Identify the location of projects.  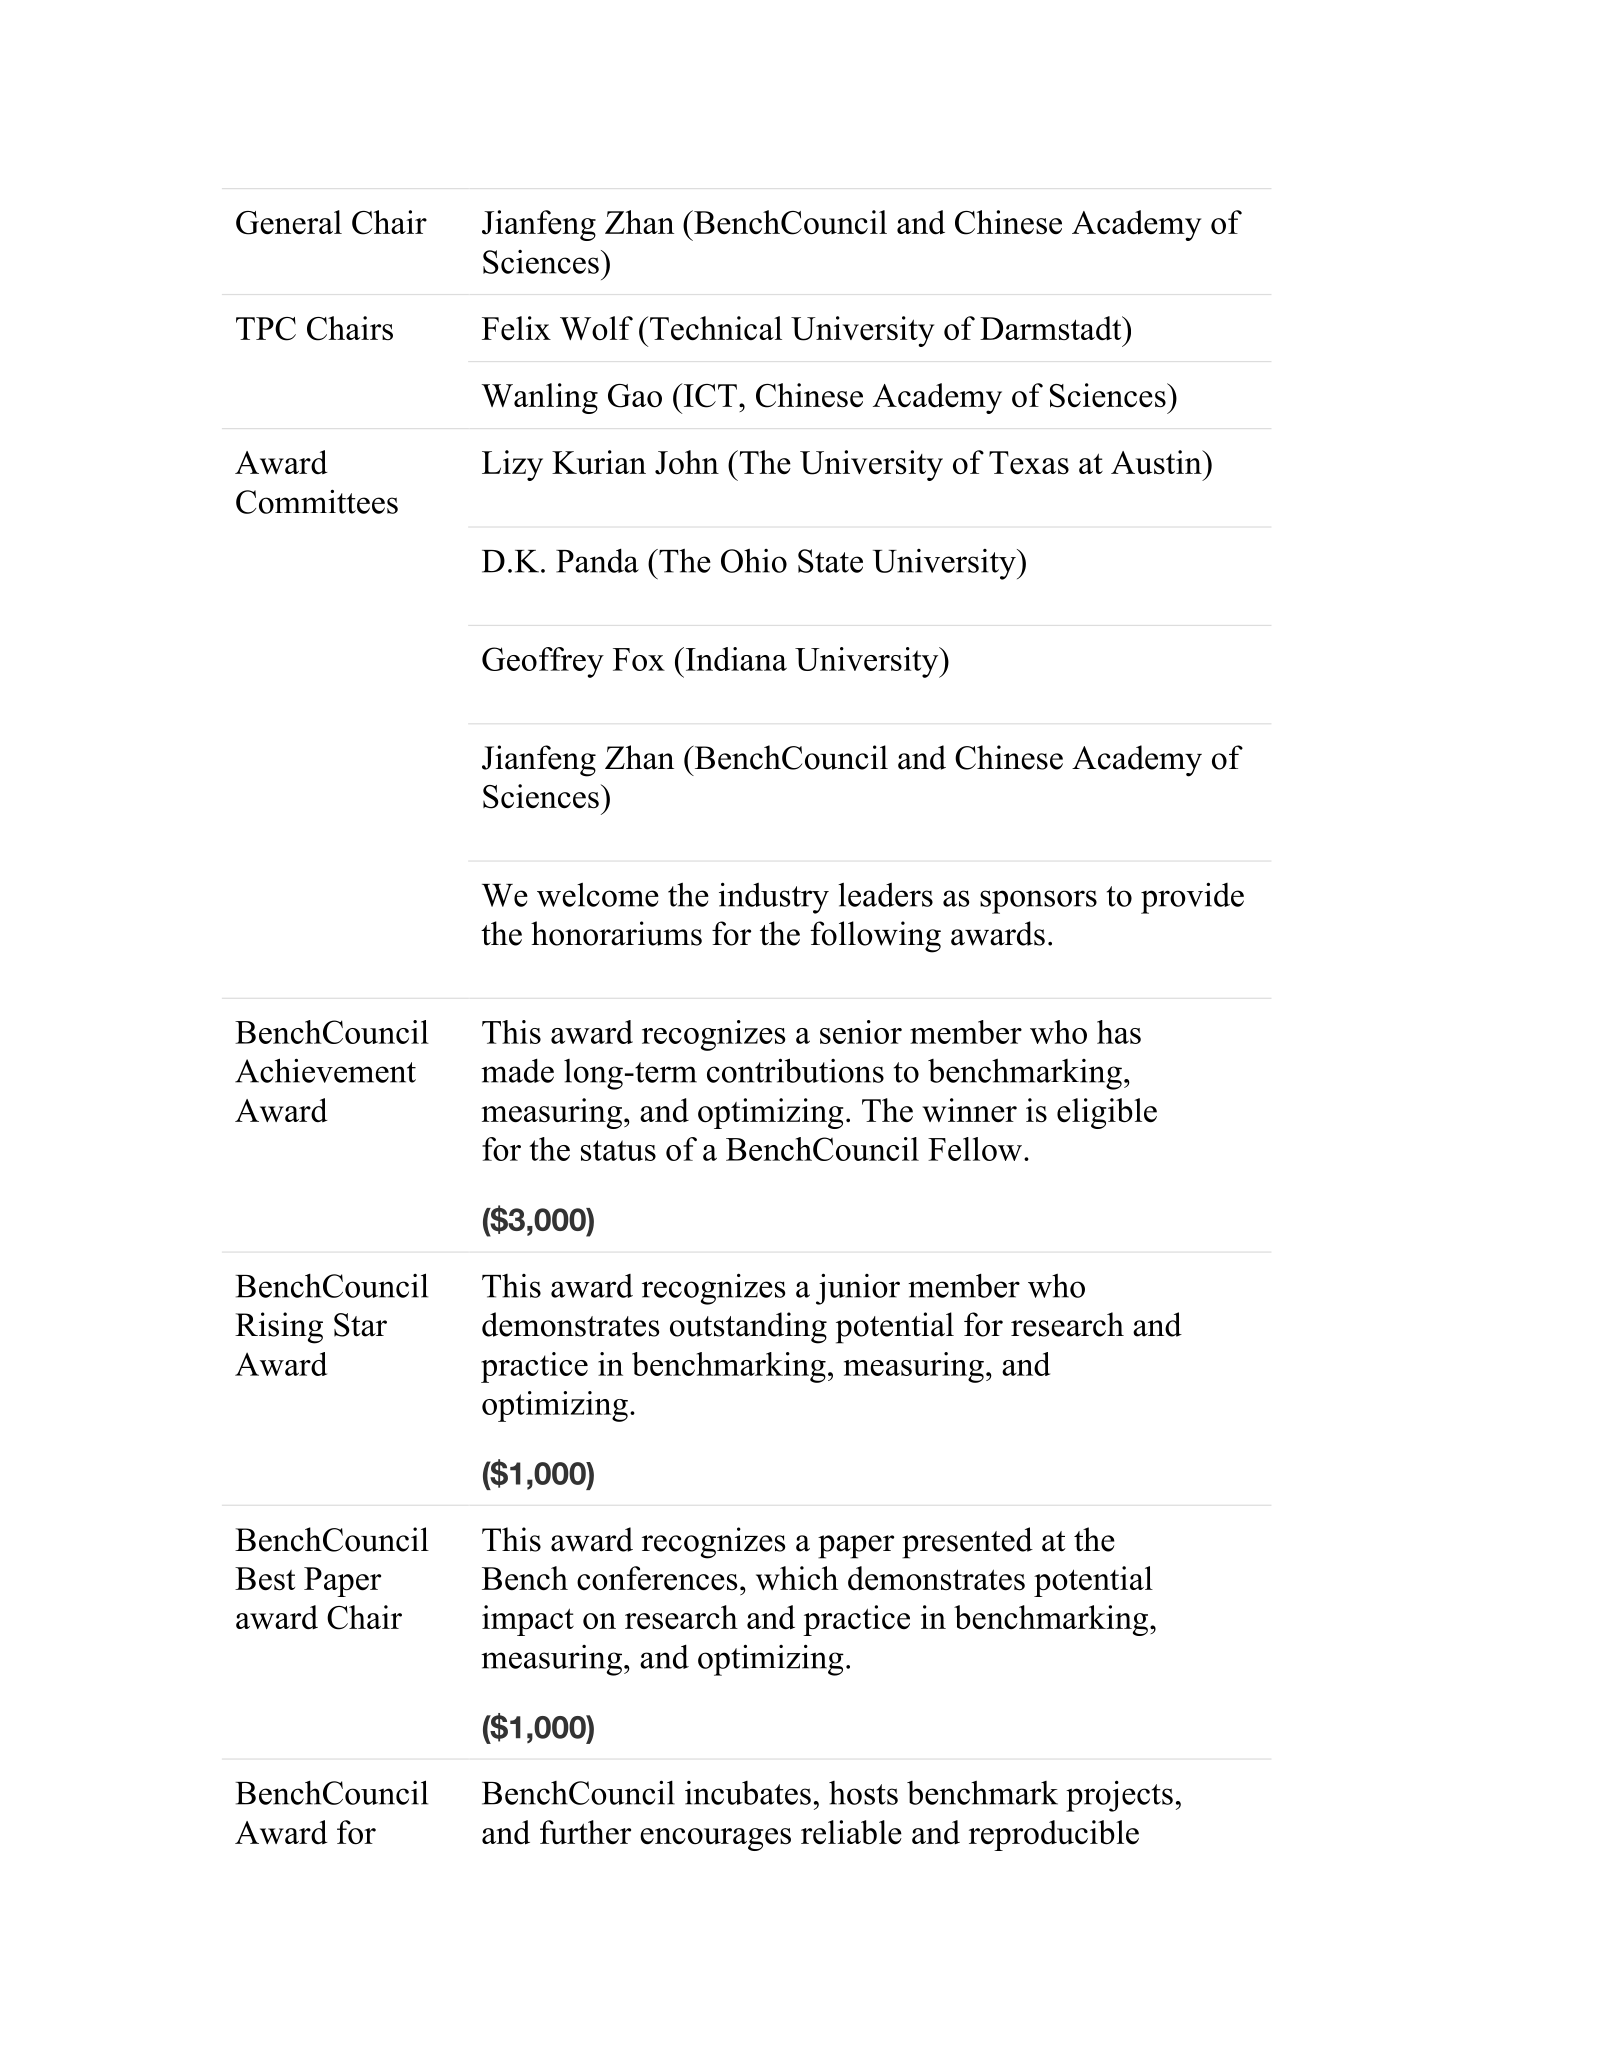
(1119, 1796).
